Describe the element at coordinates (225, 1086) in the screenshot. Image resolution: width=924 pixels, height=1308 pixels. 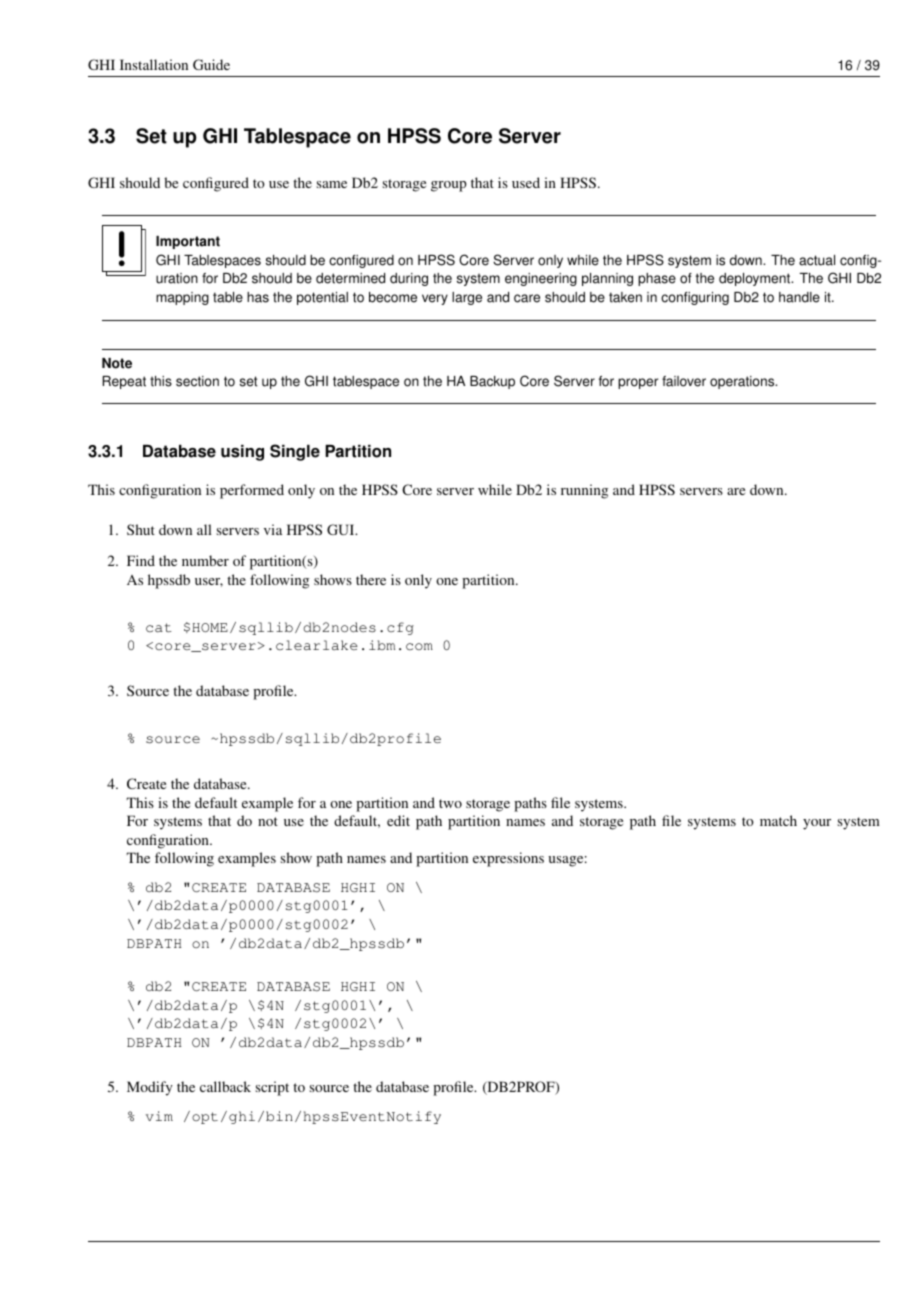
I see `callback` at that location.
